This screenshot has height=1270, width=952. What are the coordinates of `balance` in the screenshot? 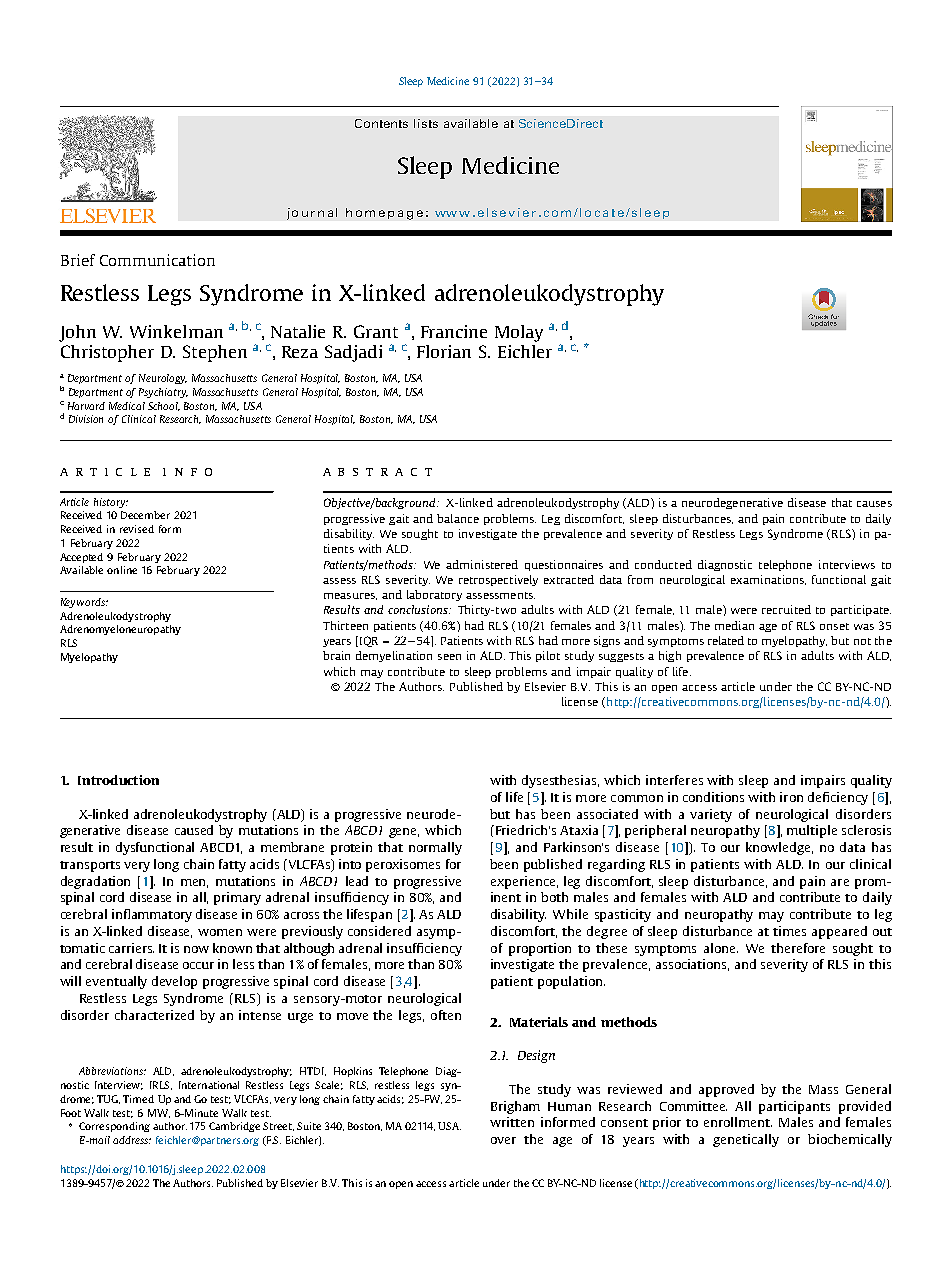 It's located at (458, 518).
